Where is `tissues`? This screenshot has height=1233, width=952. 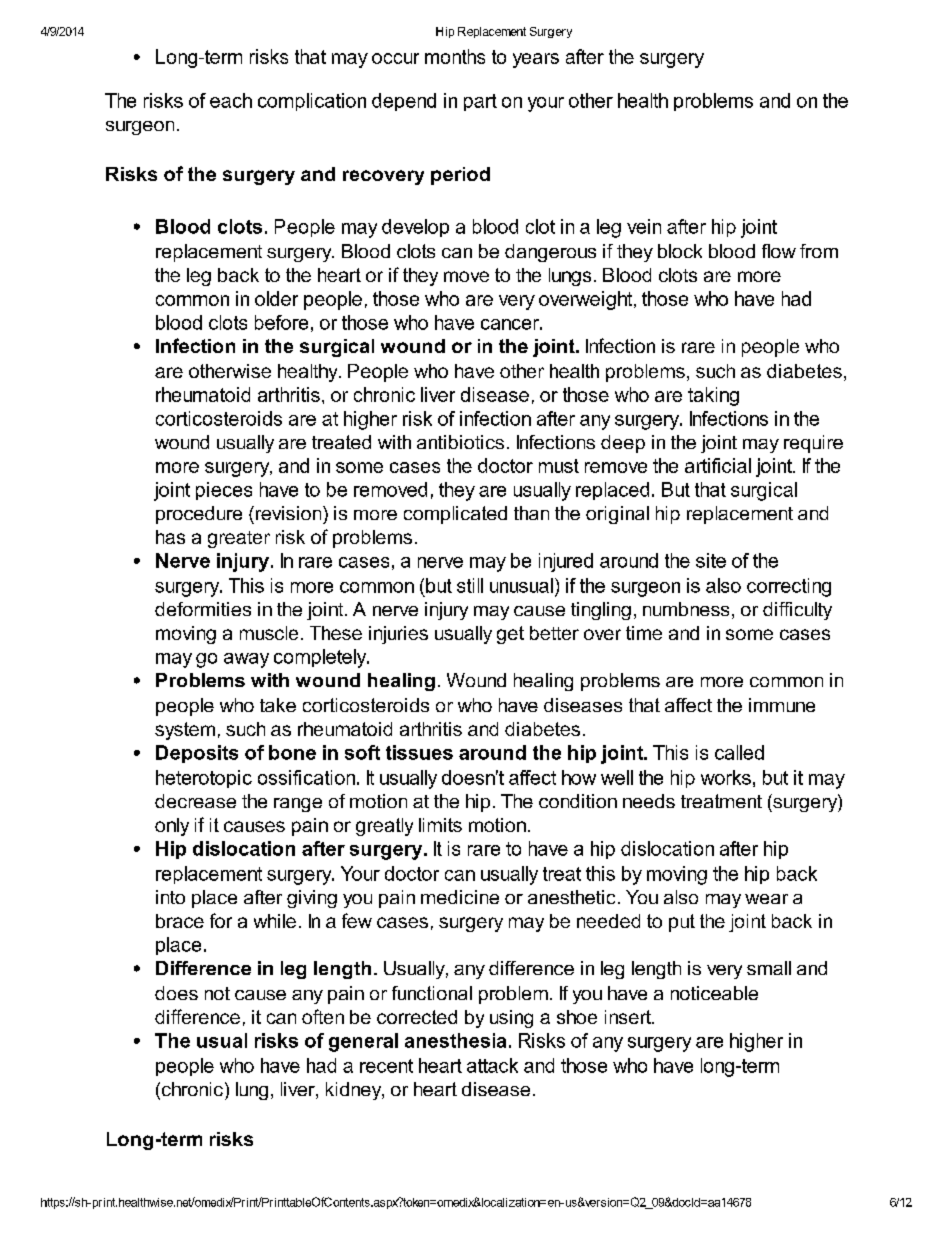 tissues is located at coordinates (419, 752).
